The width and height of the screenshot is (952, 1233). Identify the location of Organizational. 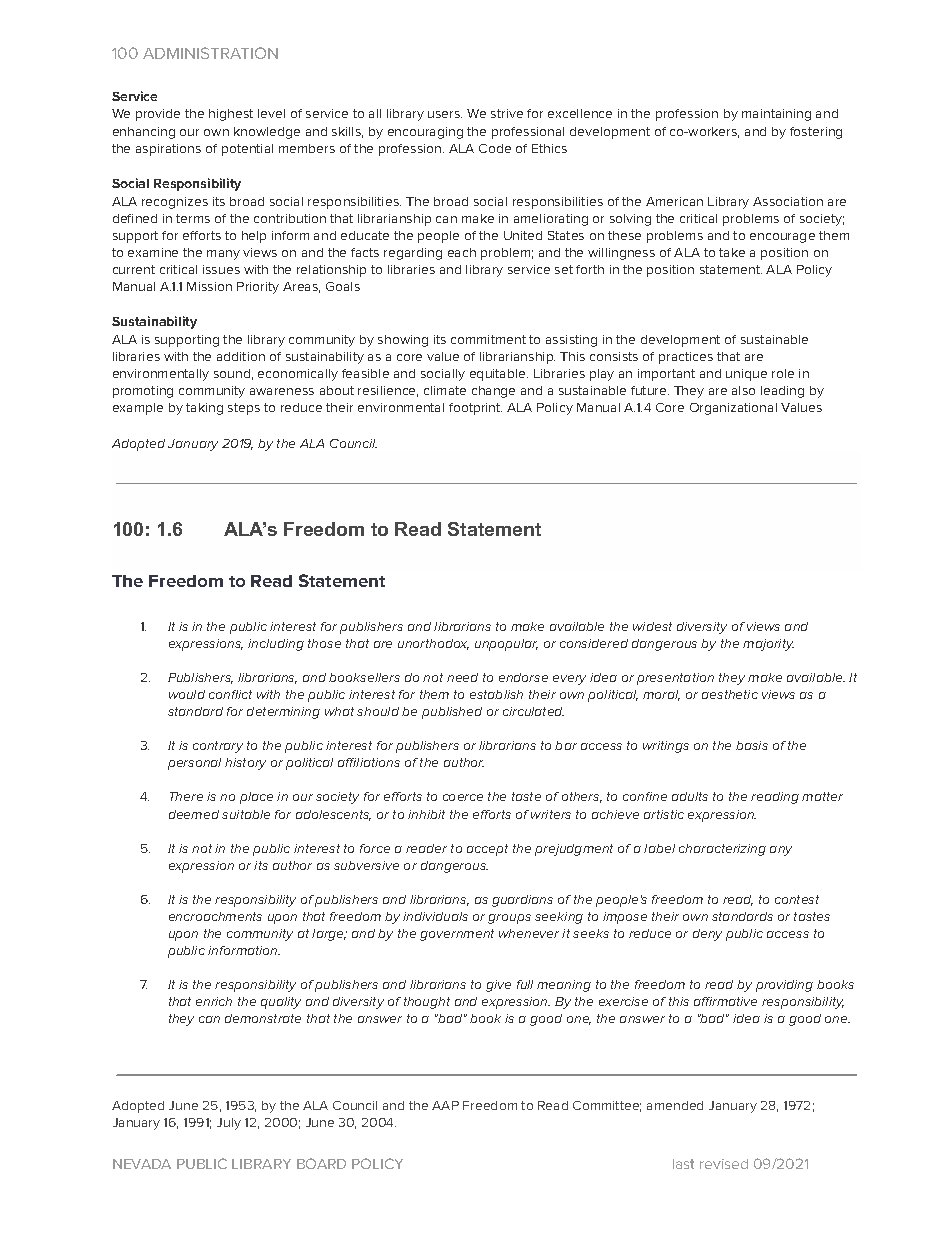
(733, 409).
